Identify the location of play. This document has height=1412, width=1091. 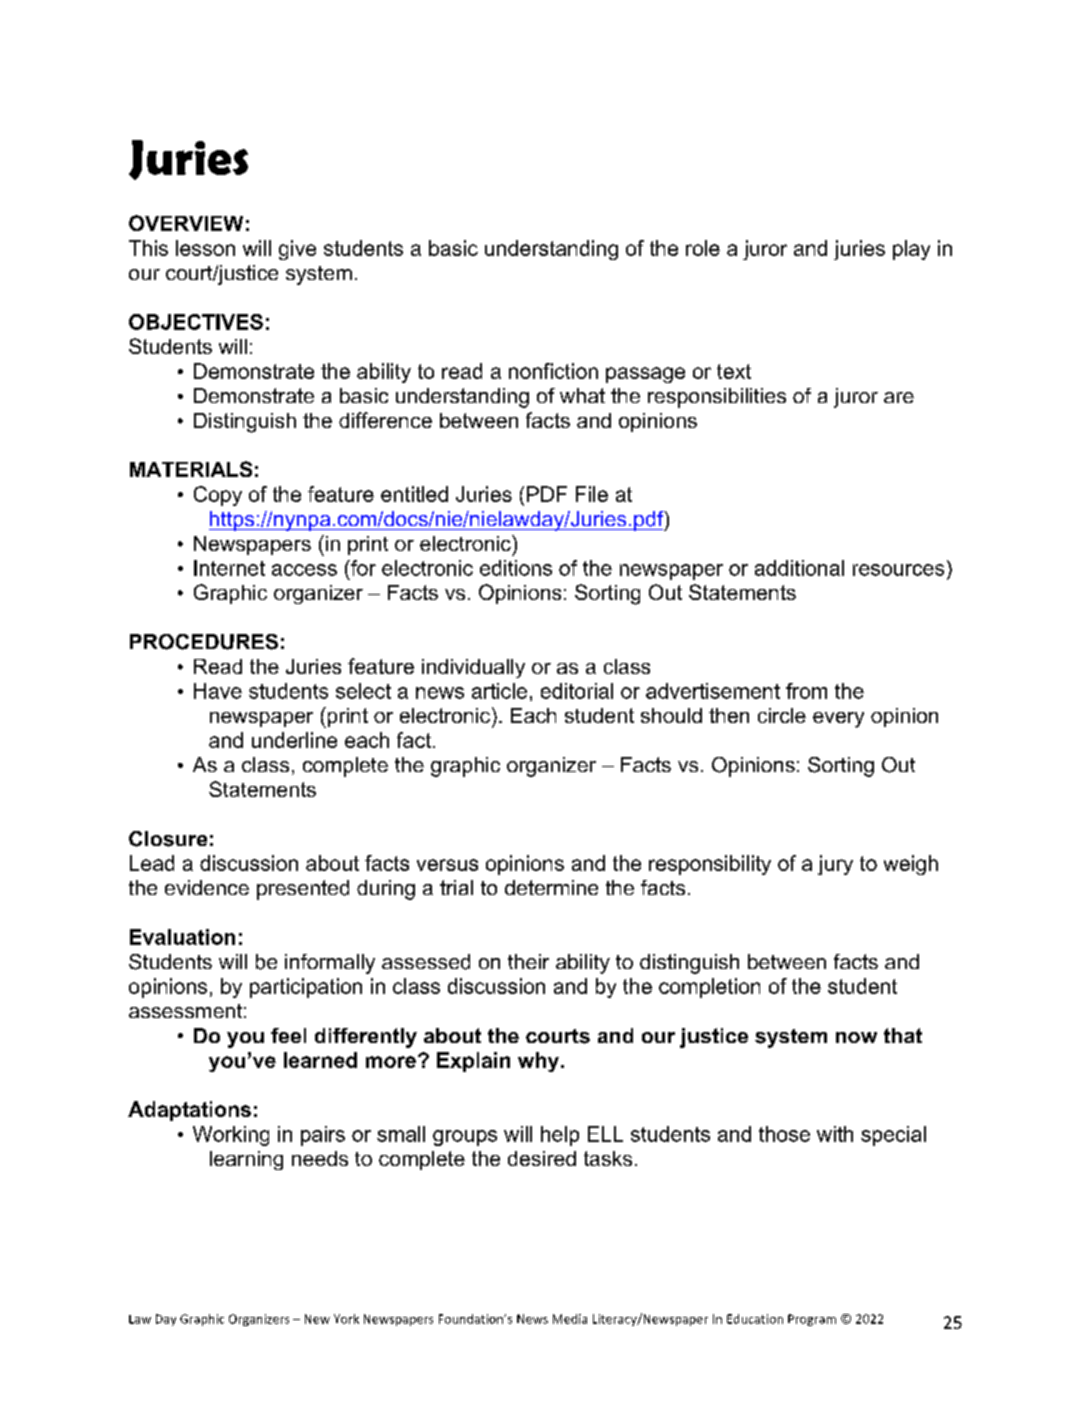
(911, 250).
